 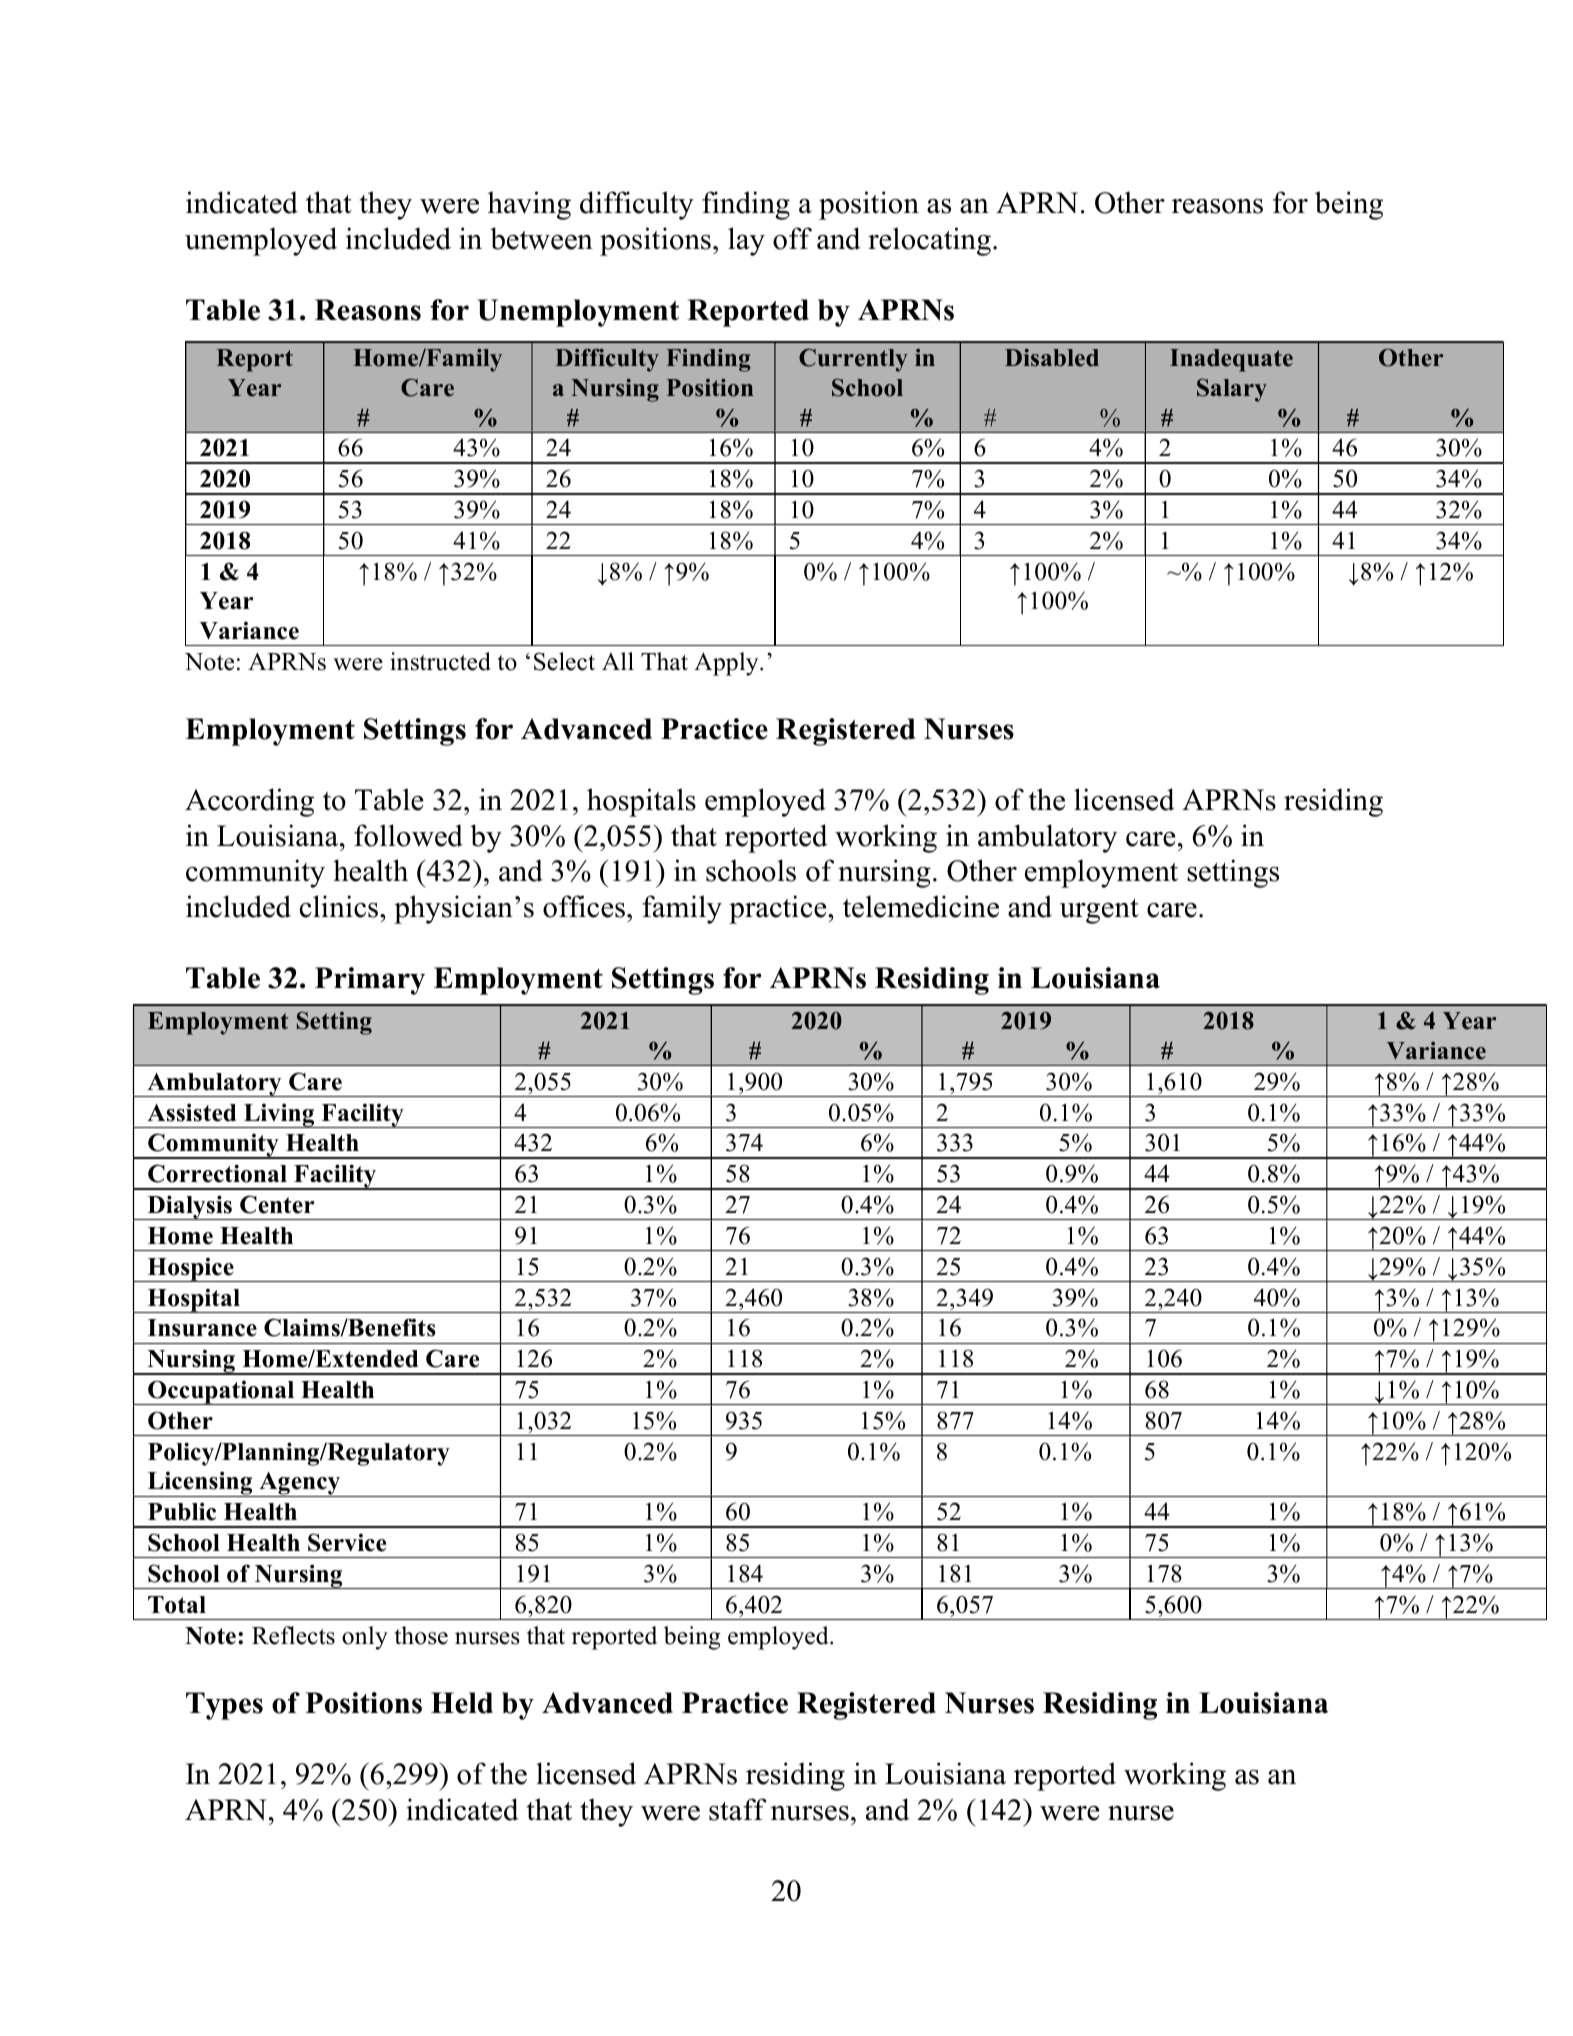 What do you see at coordinates (529, 205) in the screenshot?
I see `having` at bounding box center [529, 205].
